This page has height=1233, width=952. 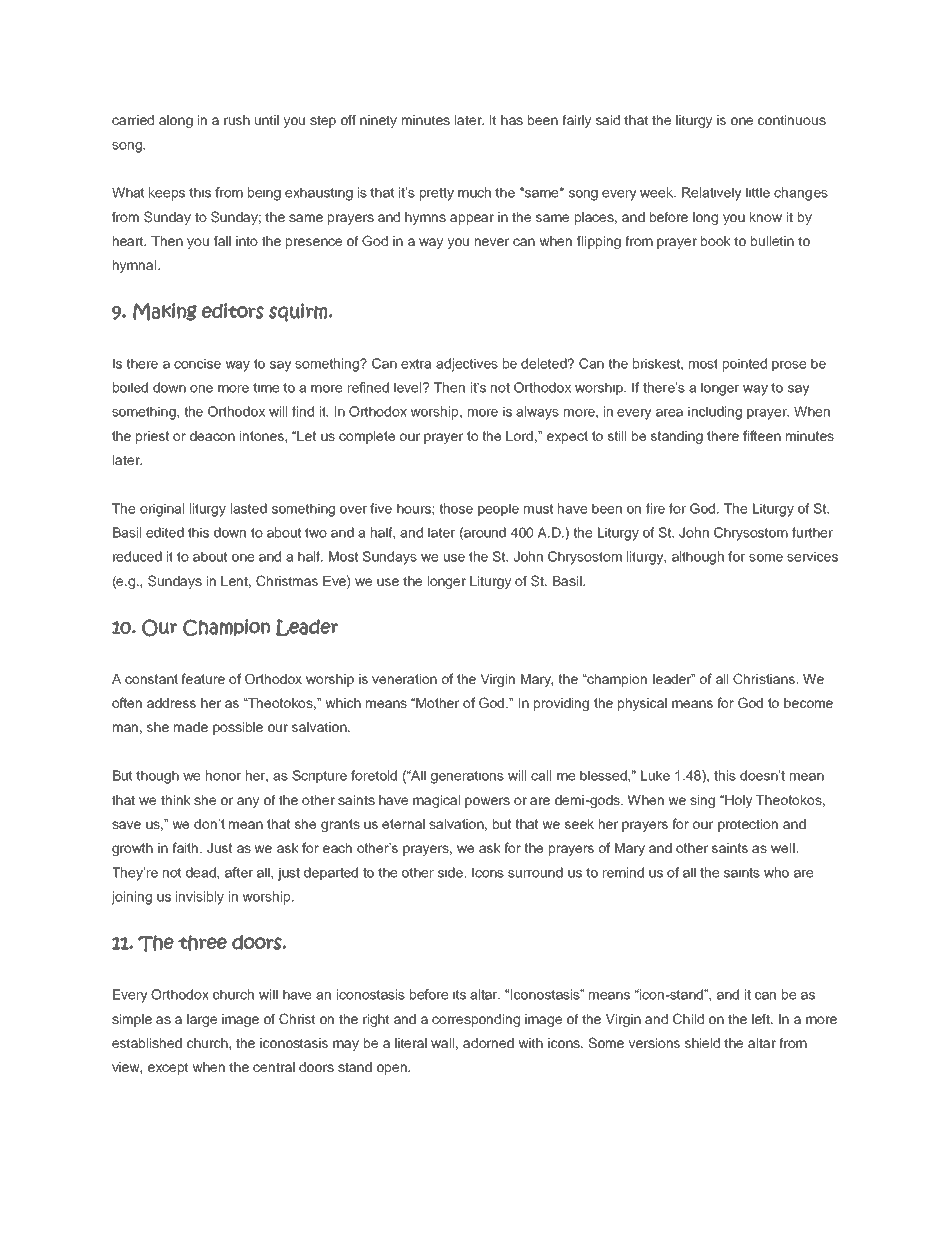 What do you see at coordinates (748, 825) in the page?
I see `protection` at bounding box center [748, 825].
